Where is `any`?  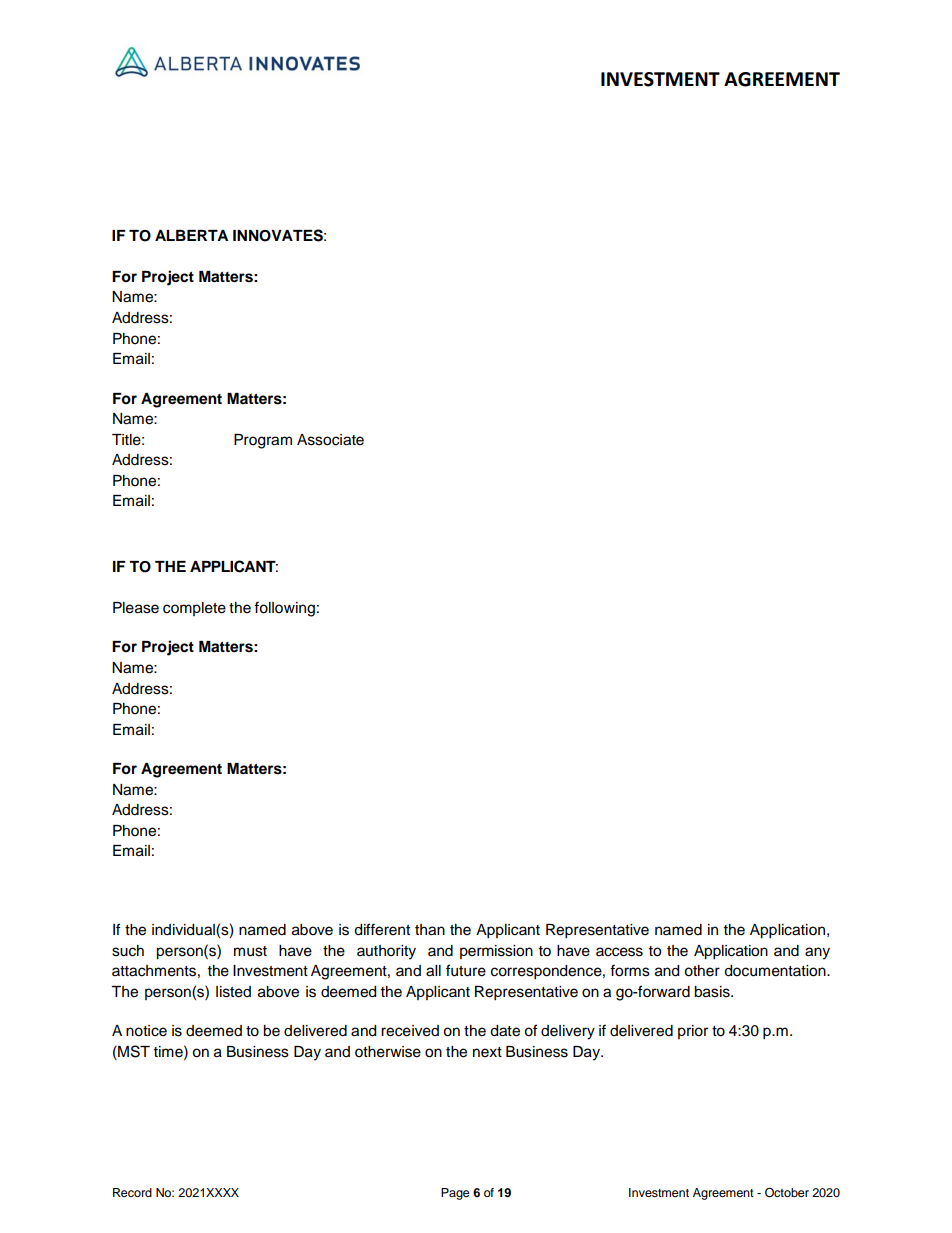
any is located at coordinates (817, 953).
